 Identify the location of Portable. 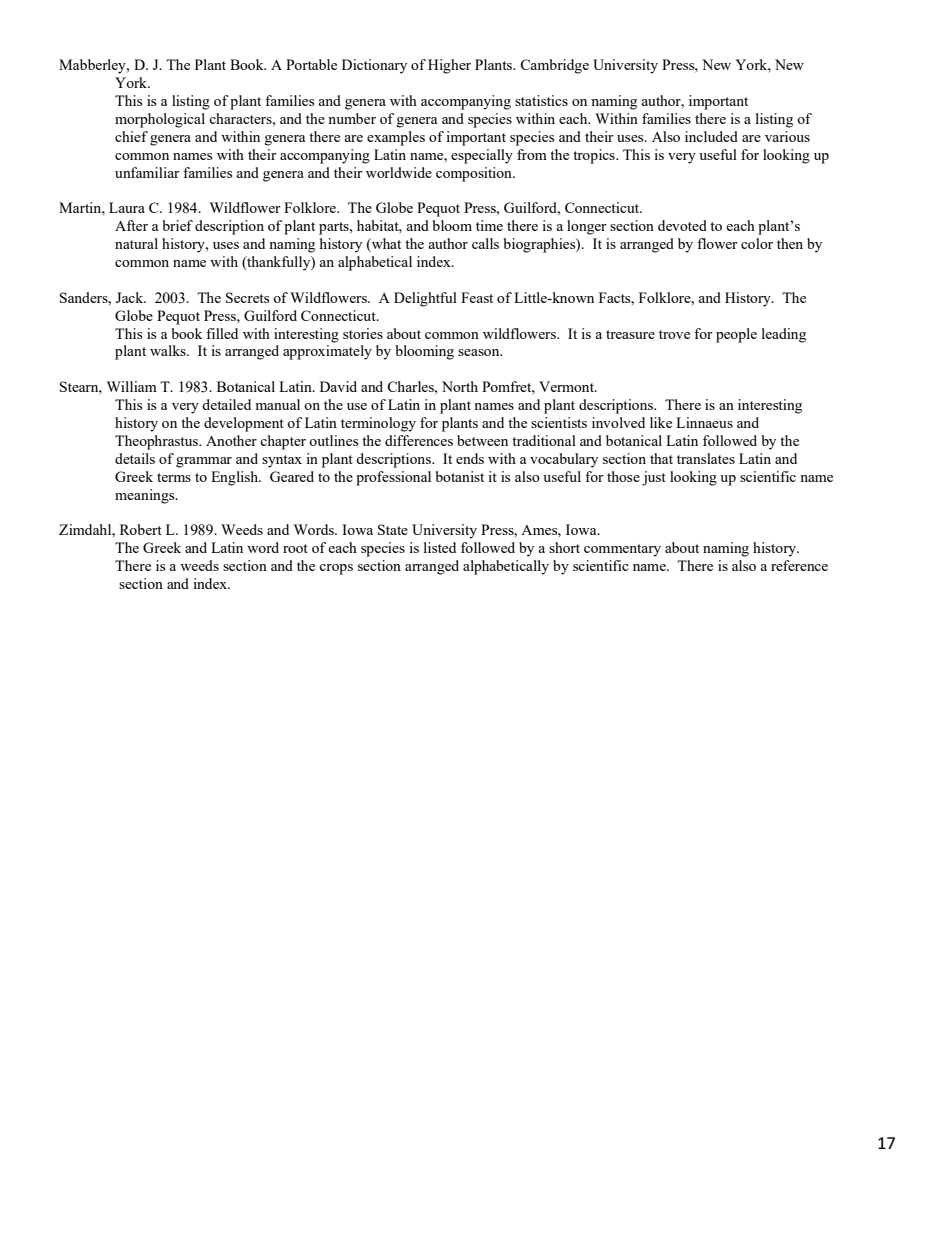
(311, 64).
